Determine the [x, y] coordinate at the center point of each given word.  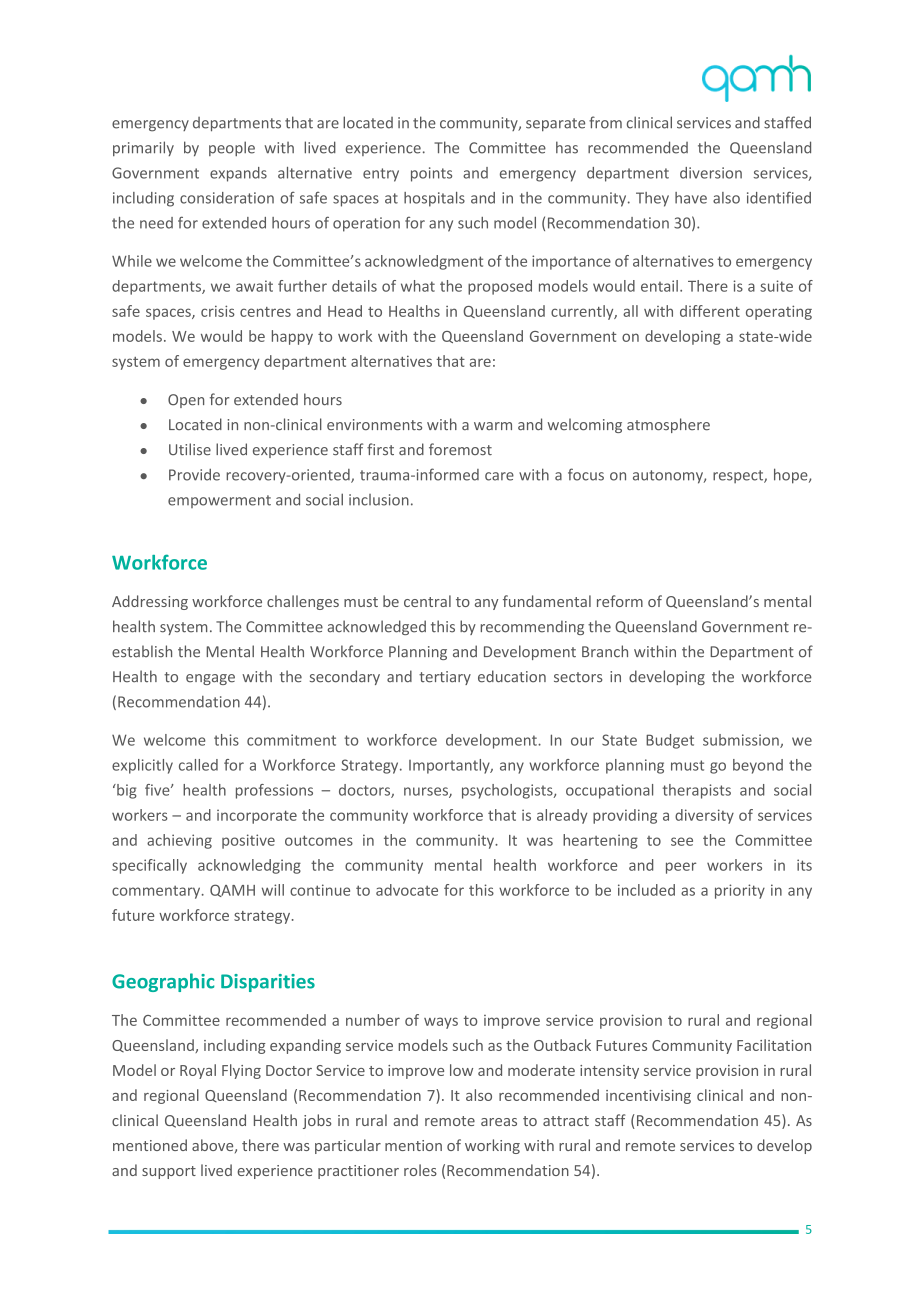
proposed [500, 287]
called [198, 765]
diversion [711, 173]
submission [742, 741]
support [169, 1172]
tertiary [445, 678]
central [427, 601]
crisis [218, 311]
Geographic [163, 982]
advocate [407, 890]
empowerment [219, 501]
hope [792, 476]
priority [740, 891]
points [431, 174]
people [232, 148]
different [710, 311]
